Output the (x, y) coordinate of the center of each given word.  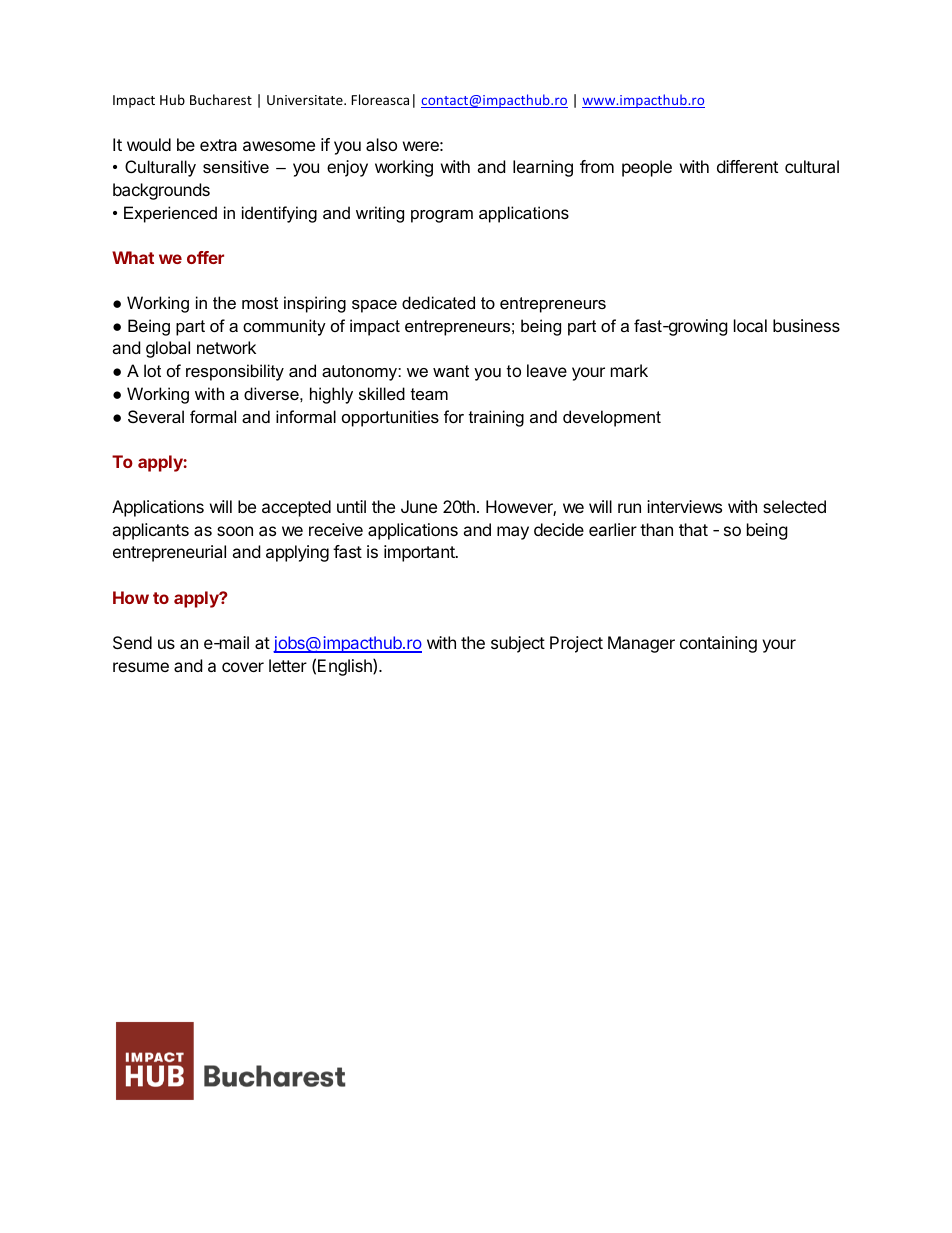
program (442, 216)
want (451, 371)
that (693, 529)
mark (629, 370)
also (381, 144)
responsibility (235, 372)
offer (205, 257)
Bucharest (221, 99)
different (747, 166)
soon (235, 531)
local (750, 325)
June (419, 506)
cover (243, 667)
